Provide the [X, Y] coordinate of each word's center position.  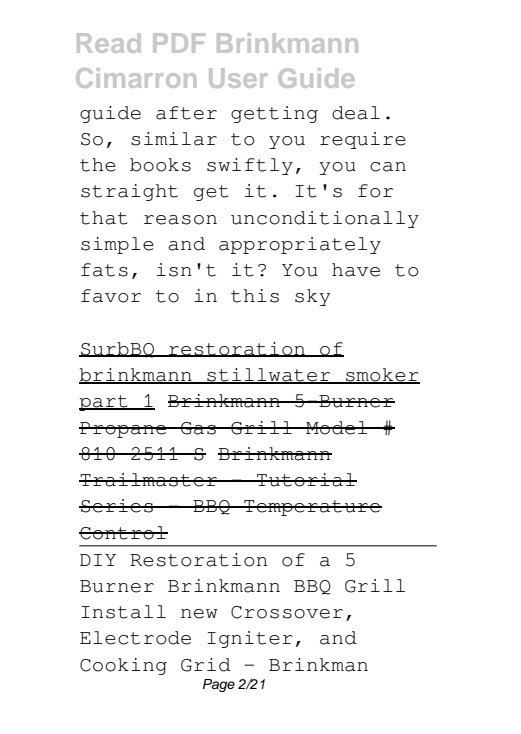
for [375, 191]
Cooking [123, 666]
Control [123, 533]
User [238, 78]
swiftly [250, 166]
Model [337, 428]
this [255, 296]
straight [129, 192]
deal [356, 113]
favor [111, 296]
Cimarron [136, 78]
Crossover [287, 612]
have [356, 270]
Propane [123, 430]
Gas [198, 428]
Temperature [312, 508]
